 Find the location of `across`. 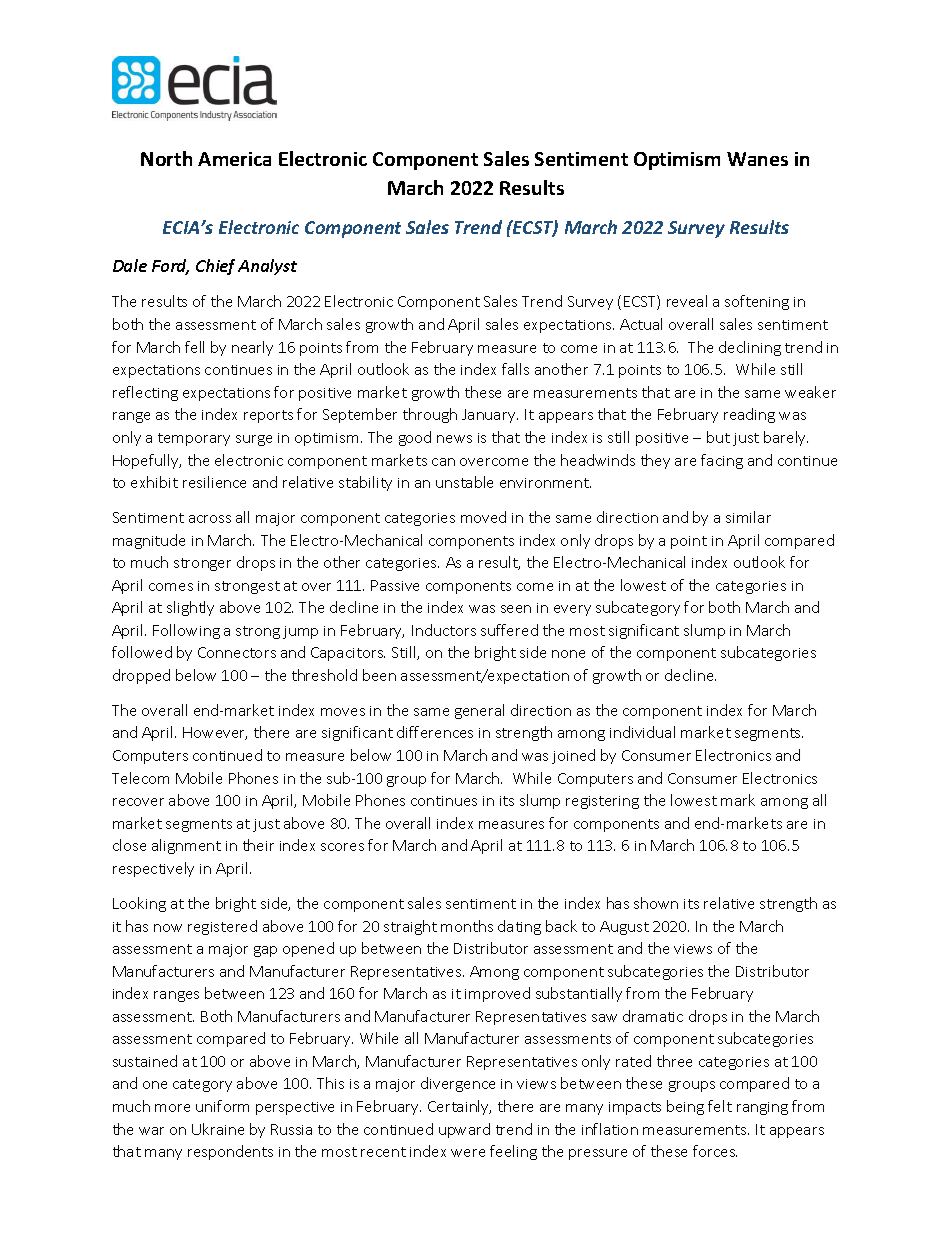

across is located at coordinates (210, 519).
